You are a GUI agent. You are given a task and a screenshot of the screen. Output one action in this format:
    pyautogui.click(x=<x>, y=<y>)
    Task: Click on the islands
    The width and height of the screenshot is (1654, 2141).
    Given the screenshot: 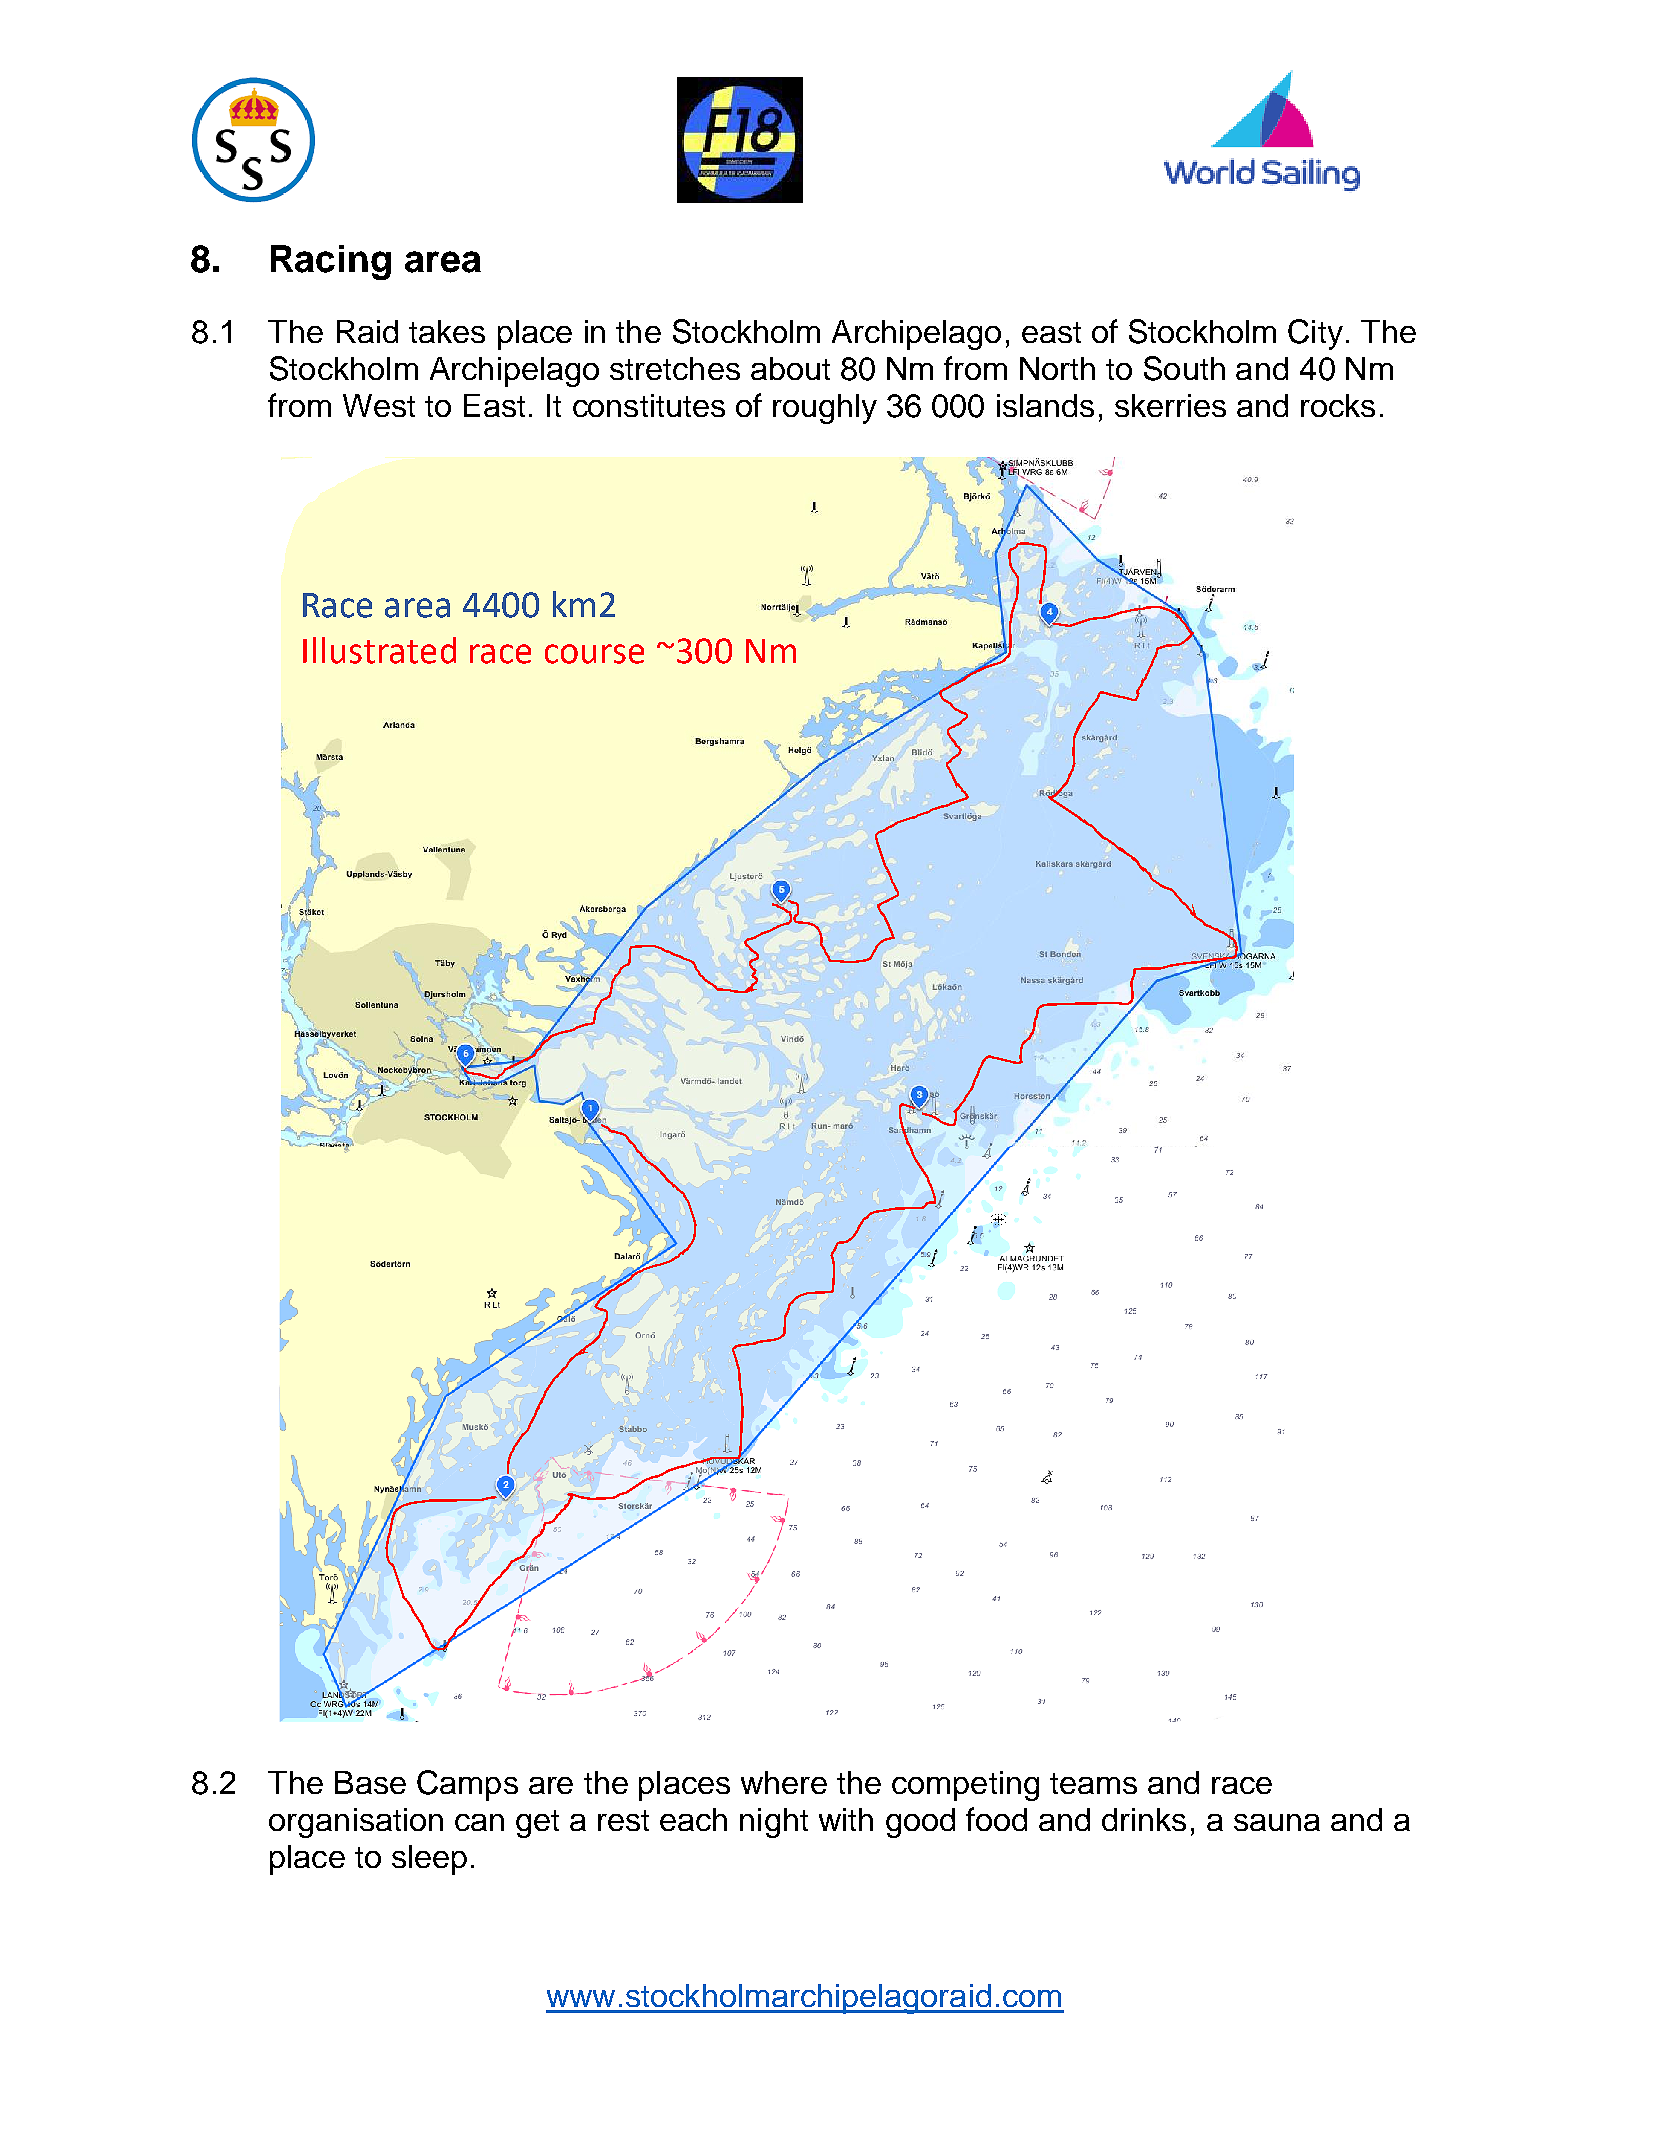 What is the action you would take?
    pyautogui.click(x=1045, y=405)
